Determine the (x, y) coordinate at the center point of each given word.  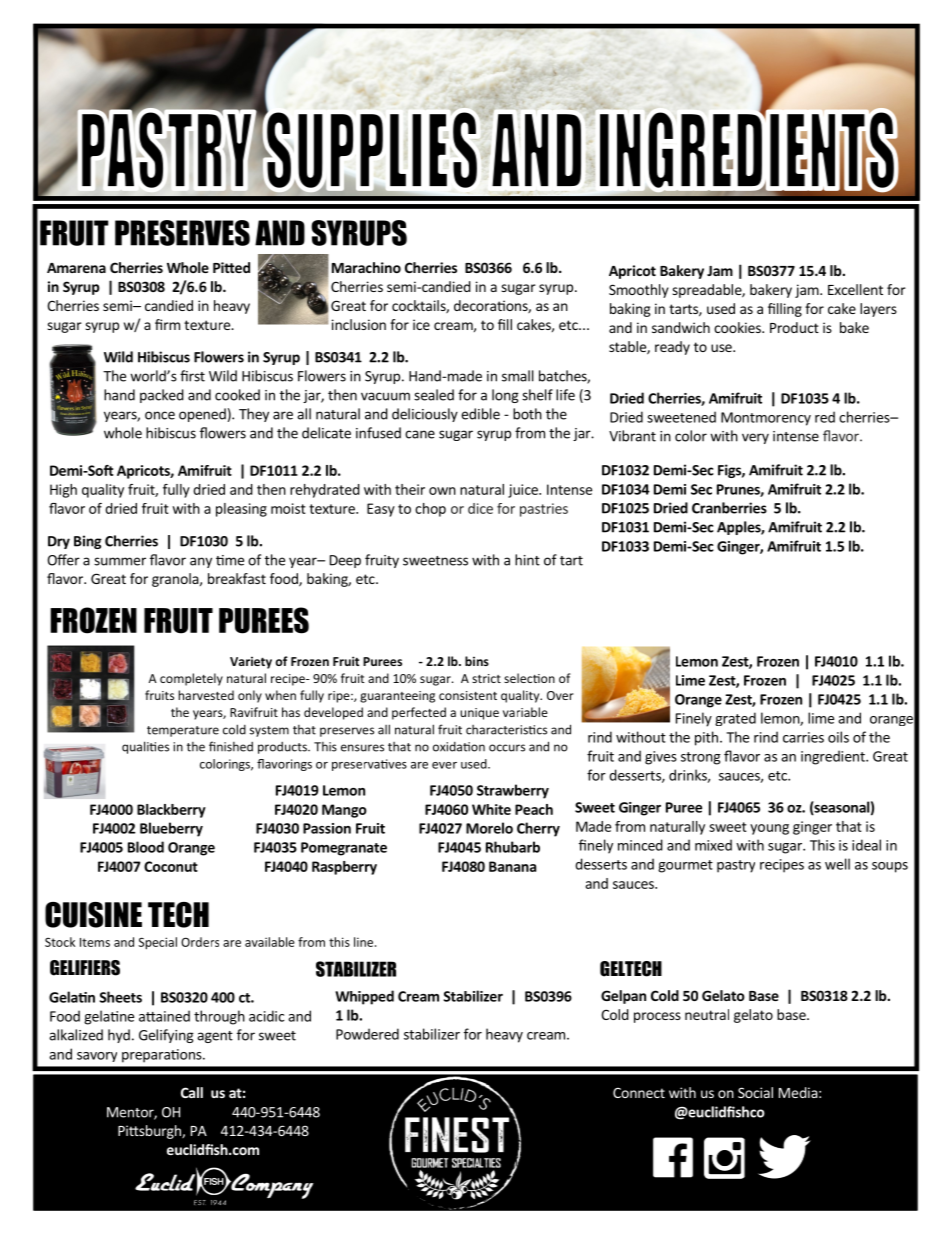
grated (735, 719)
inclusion (359, 324)
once (160, 415)
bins (477, 661)
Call (192, 1092)
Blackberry (171, 811)
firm (167, 324)
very (755, 438)
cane (420, 434)
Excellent (855, 289)
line (365, 942)
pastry (736, 866)
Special (157, 943)
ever (444, 765)
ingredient (834, 757)
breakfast (237, 578)
